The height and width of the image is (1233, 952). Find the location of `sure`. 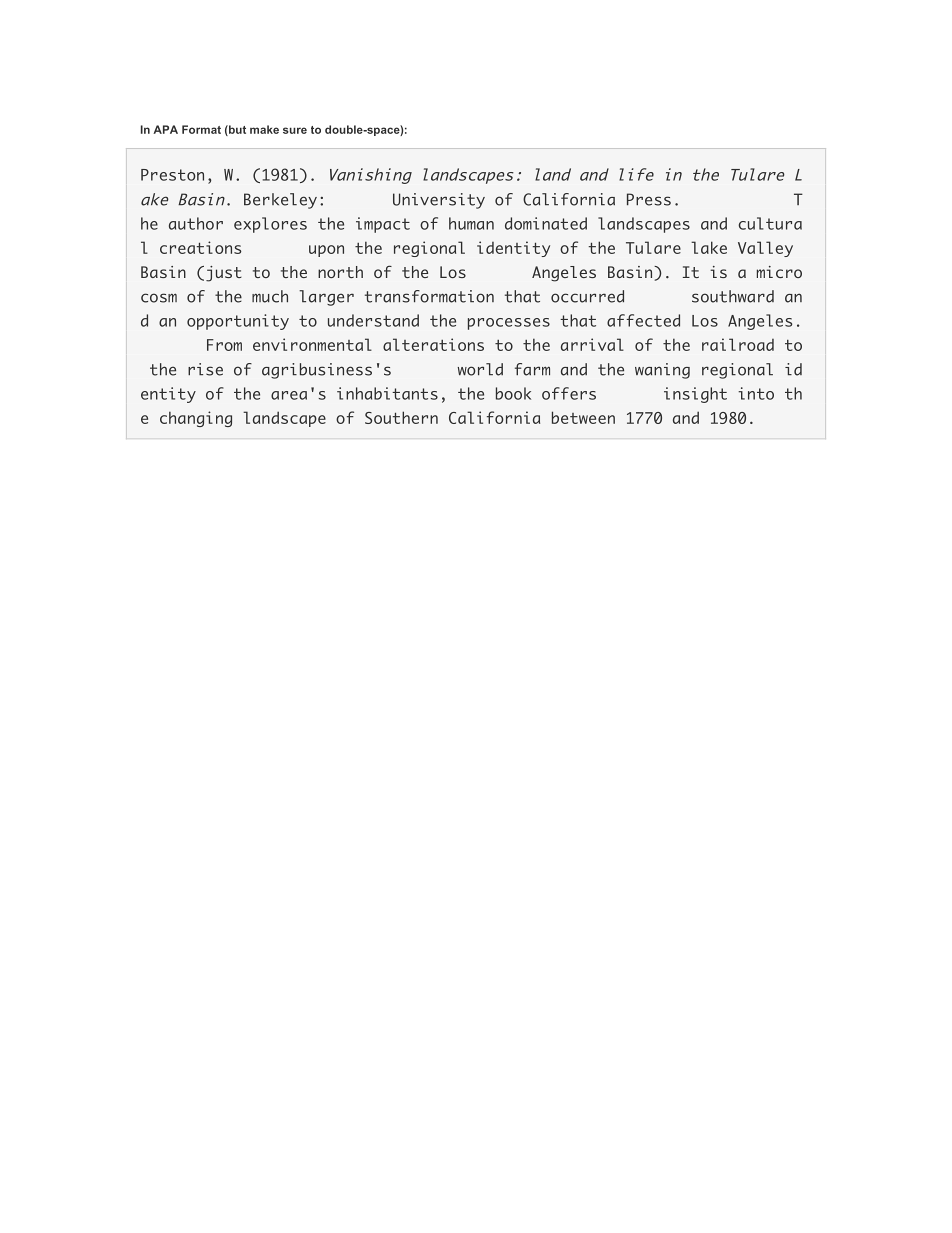

sure is located at coordinates (295, 130).
